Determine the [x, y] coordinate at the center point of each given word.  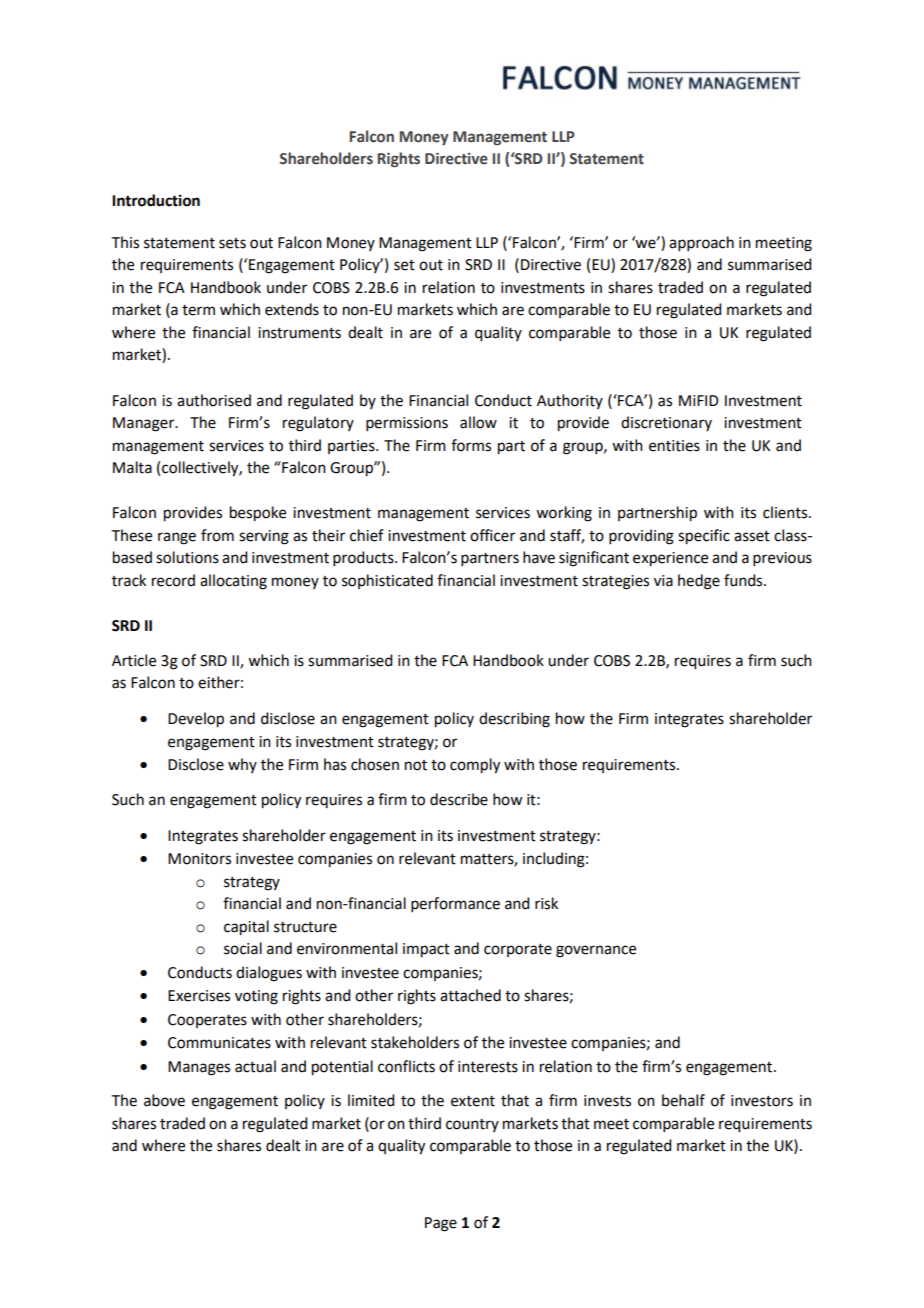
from [217, 535]
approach [701, 243]
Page [441, 1224]
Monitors [199, 859]
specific [704, 537]
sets [232, 243]
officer [492, 535]
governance [596, 951]
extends [292, 309]
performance [455, 904]
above [164, 1100]
